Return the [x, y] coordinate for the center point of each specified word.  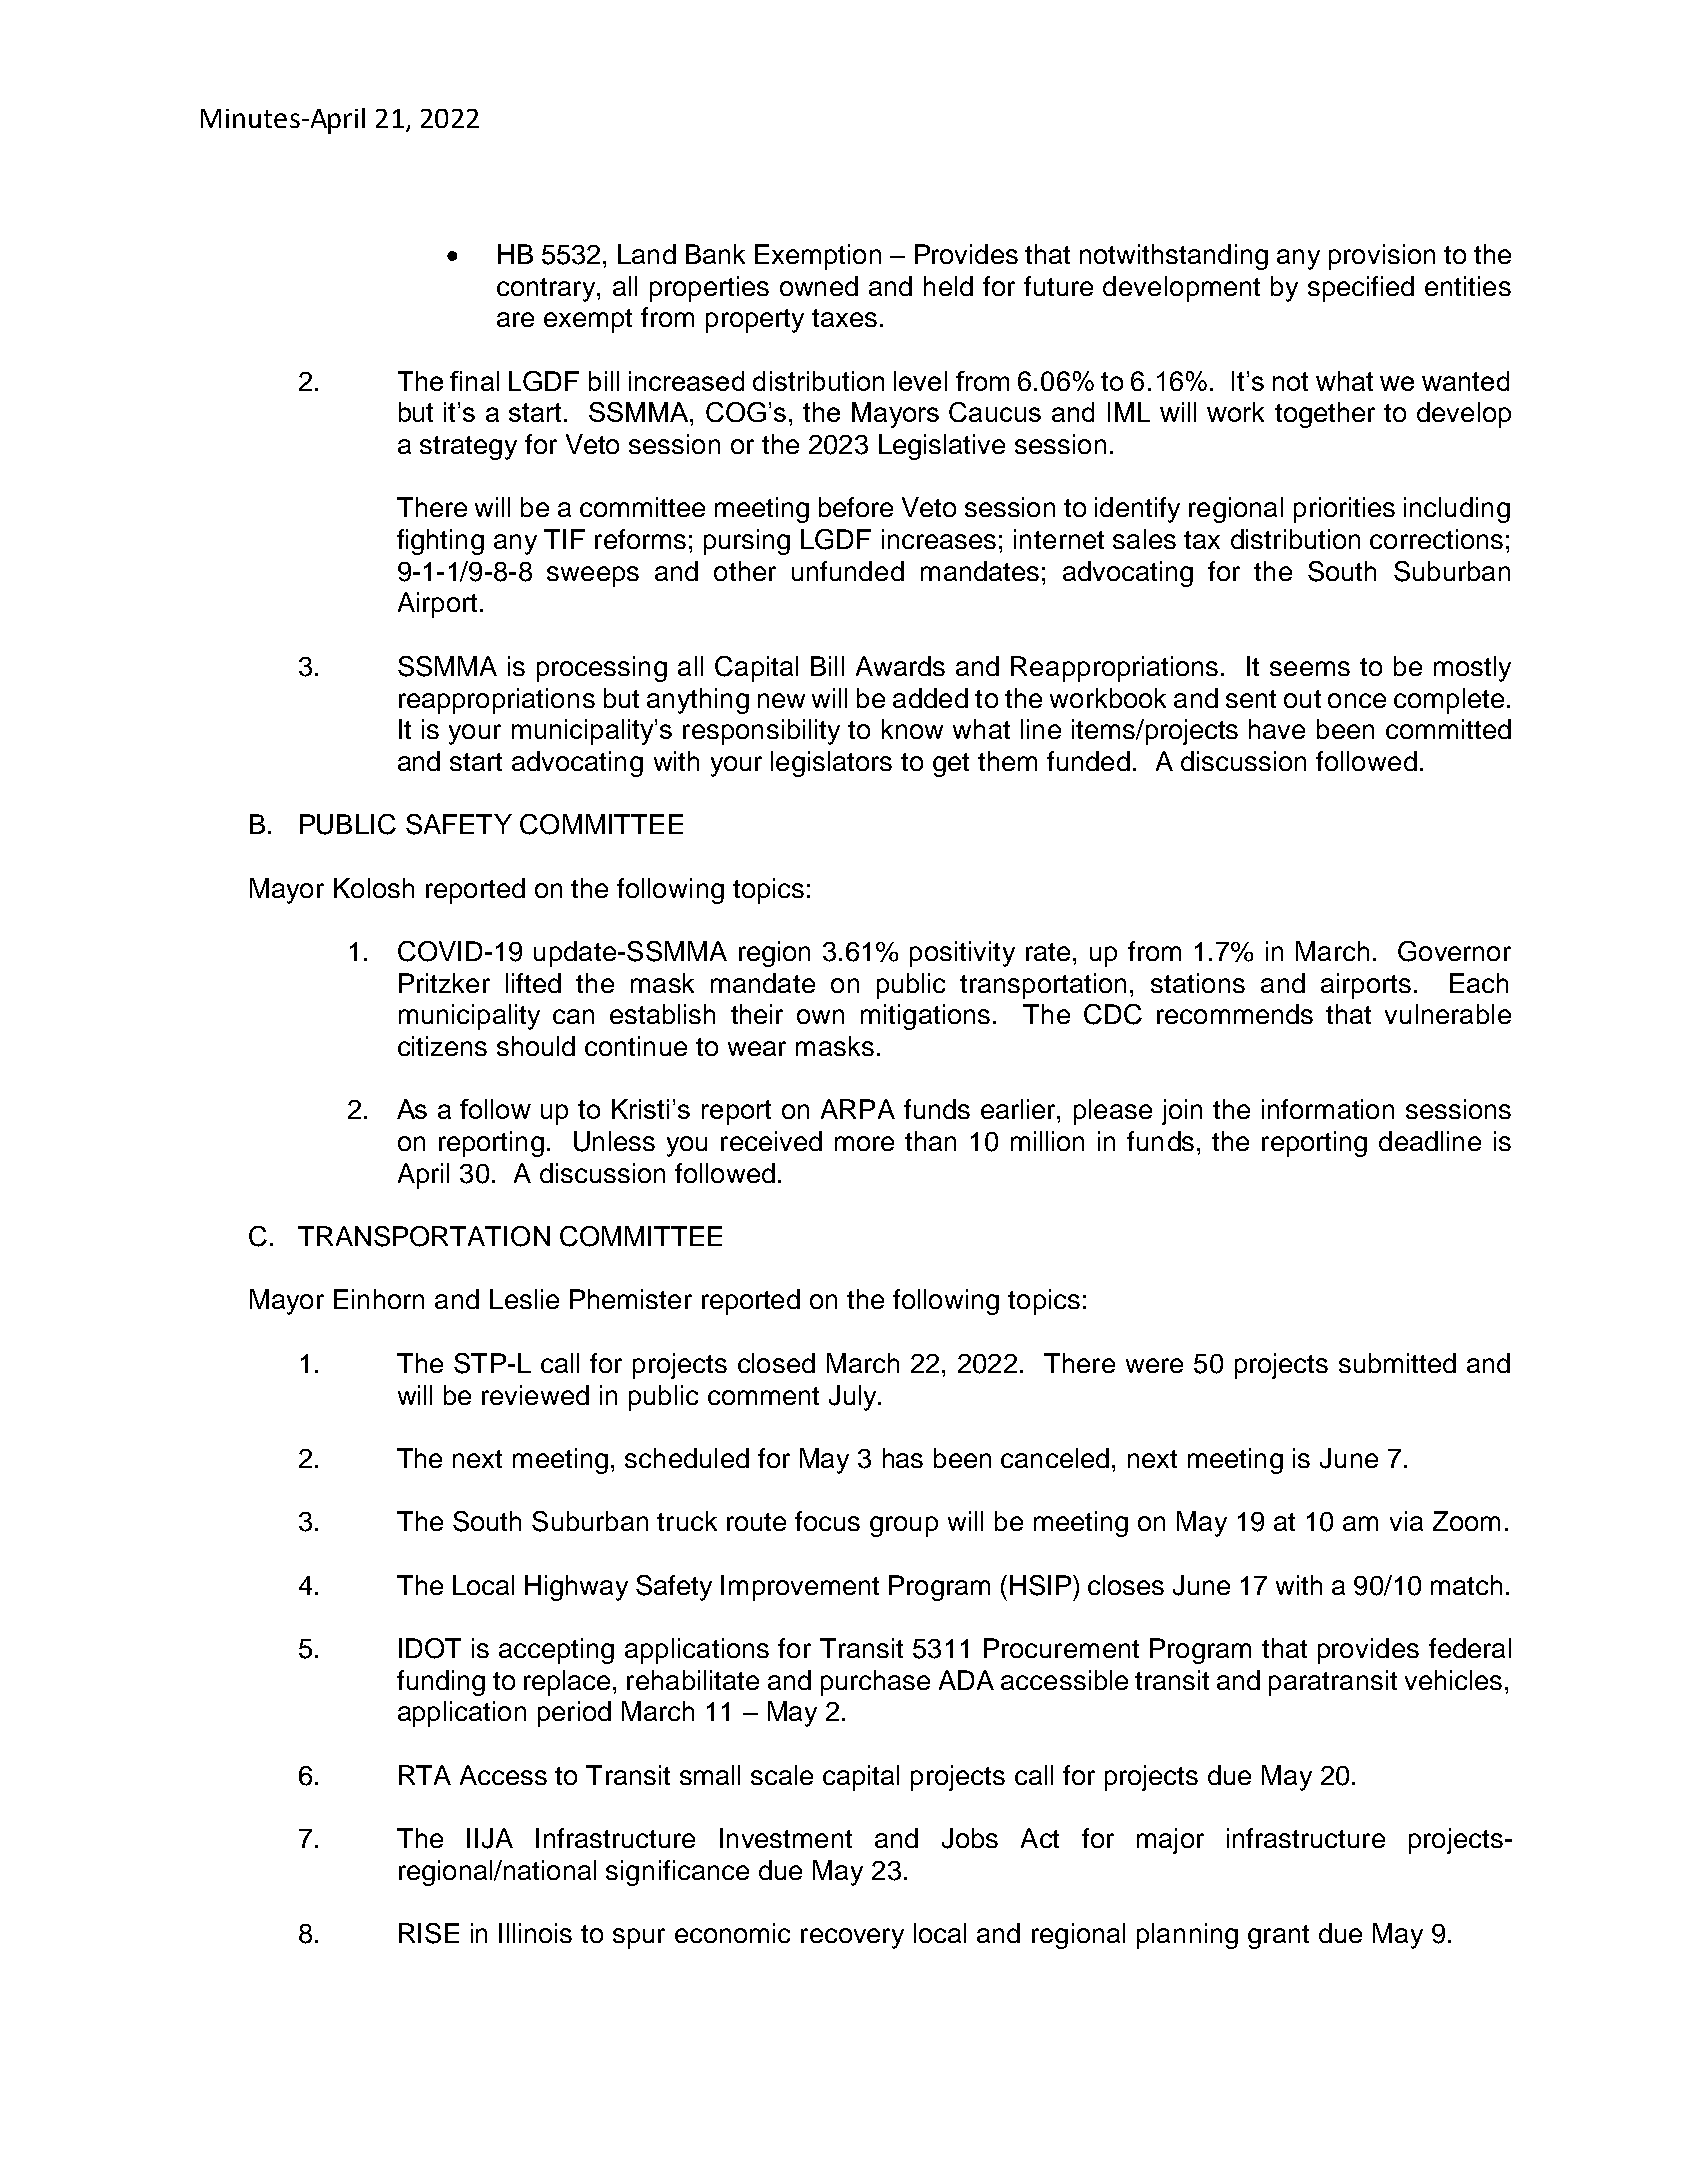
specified [1361, 289]
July [854, 1398]
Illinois [535, 1933]
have [1277, 729]
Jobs [970, 1838]
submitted [1397, 1363]
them [1007, 761]
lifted [533, 983]
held [948, 286]
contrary [547, 290]
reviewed [535, 1395]
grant [1278, 1937]
